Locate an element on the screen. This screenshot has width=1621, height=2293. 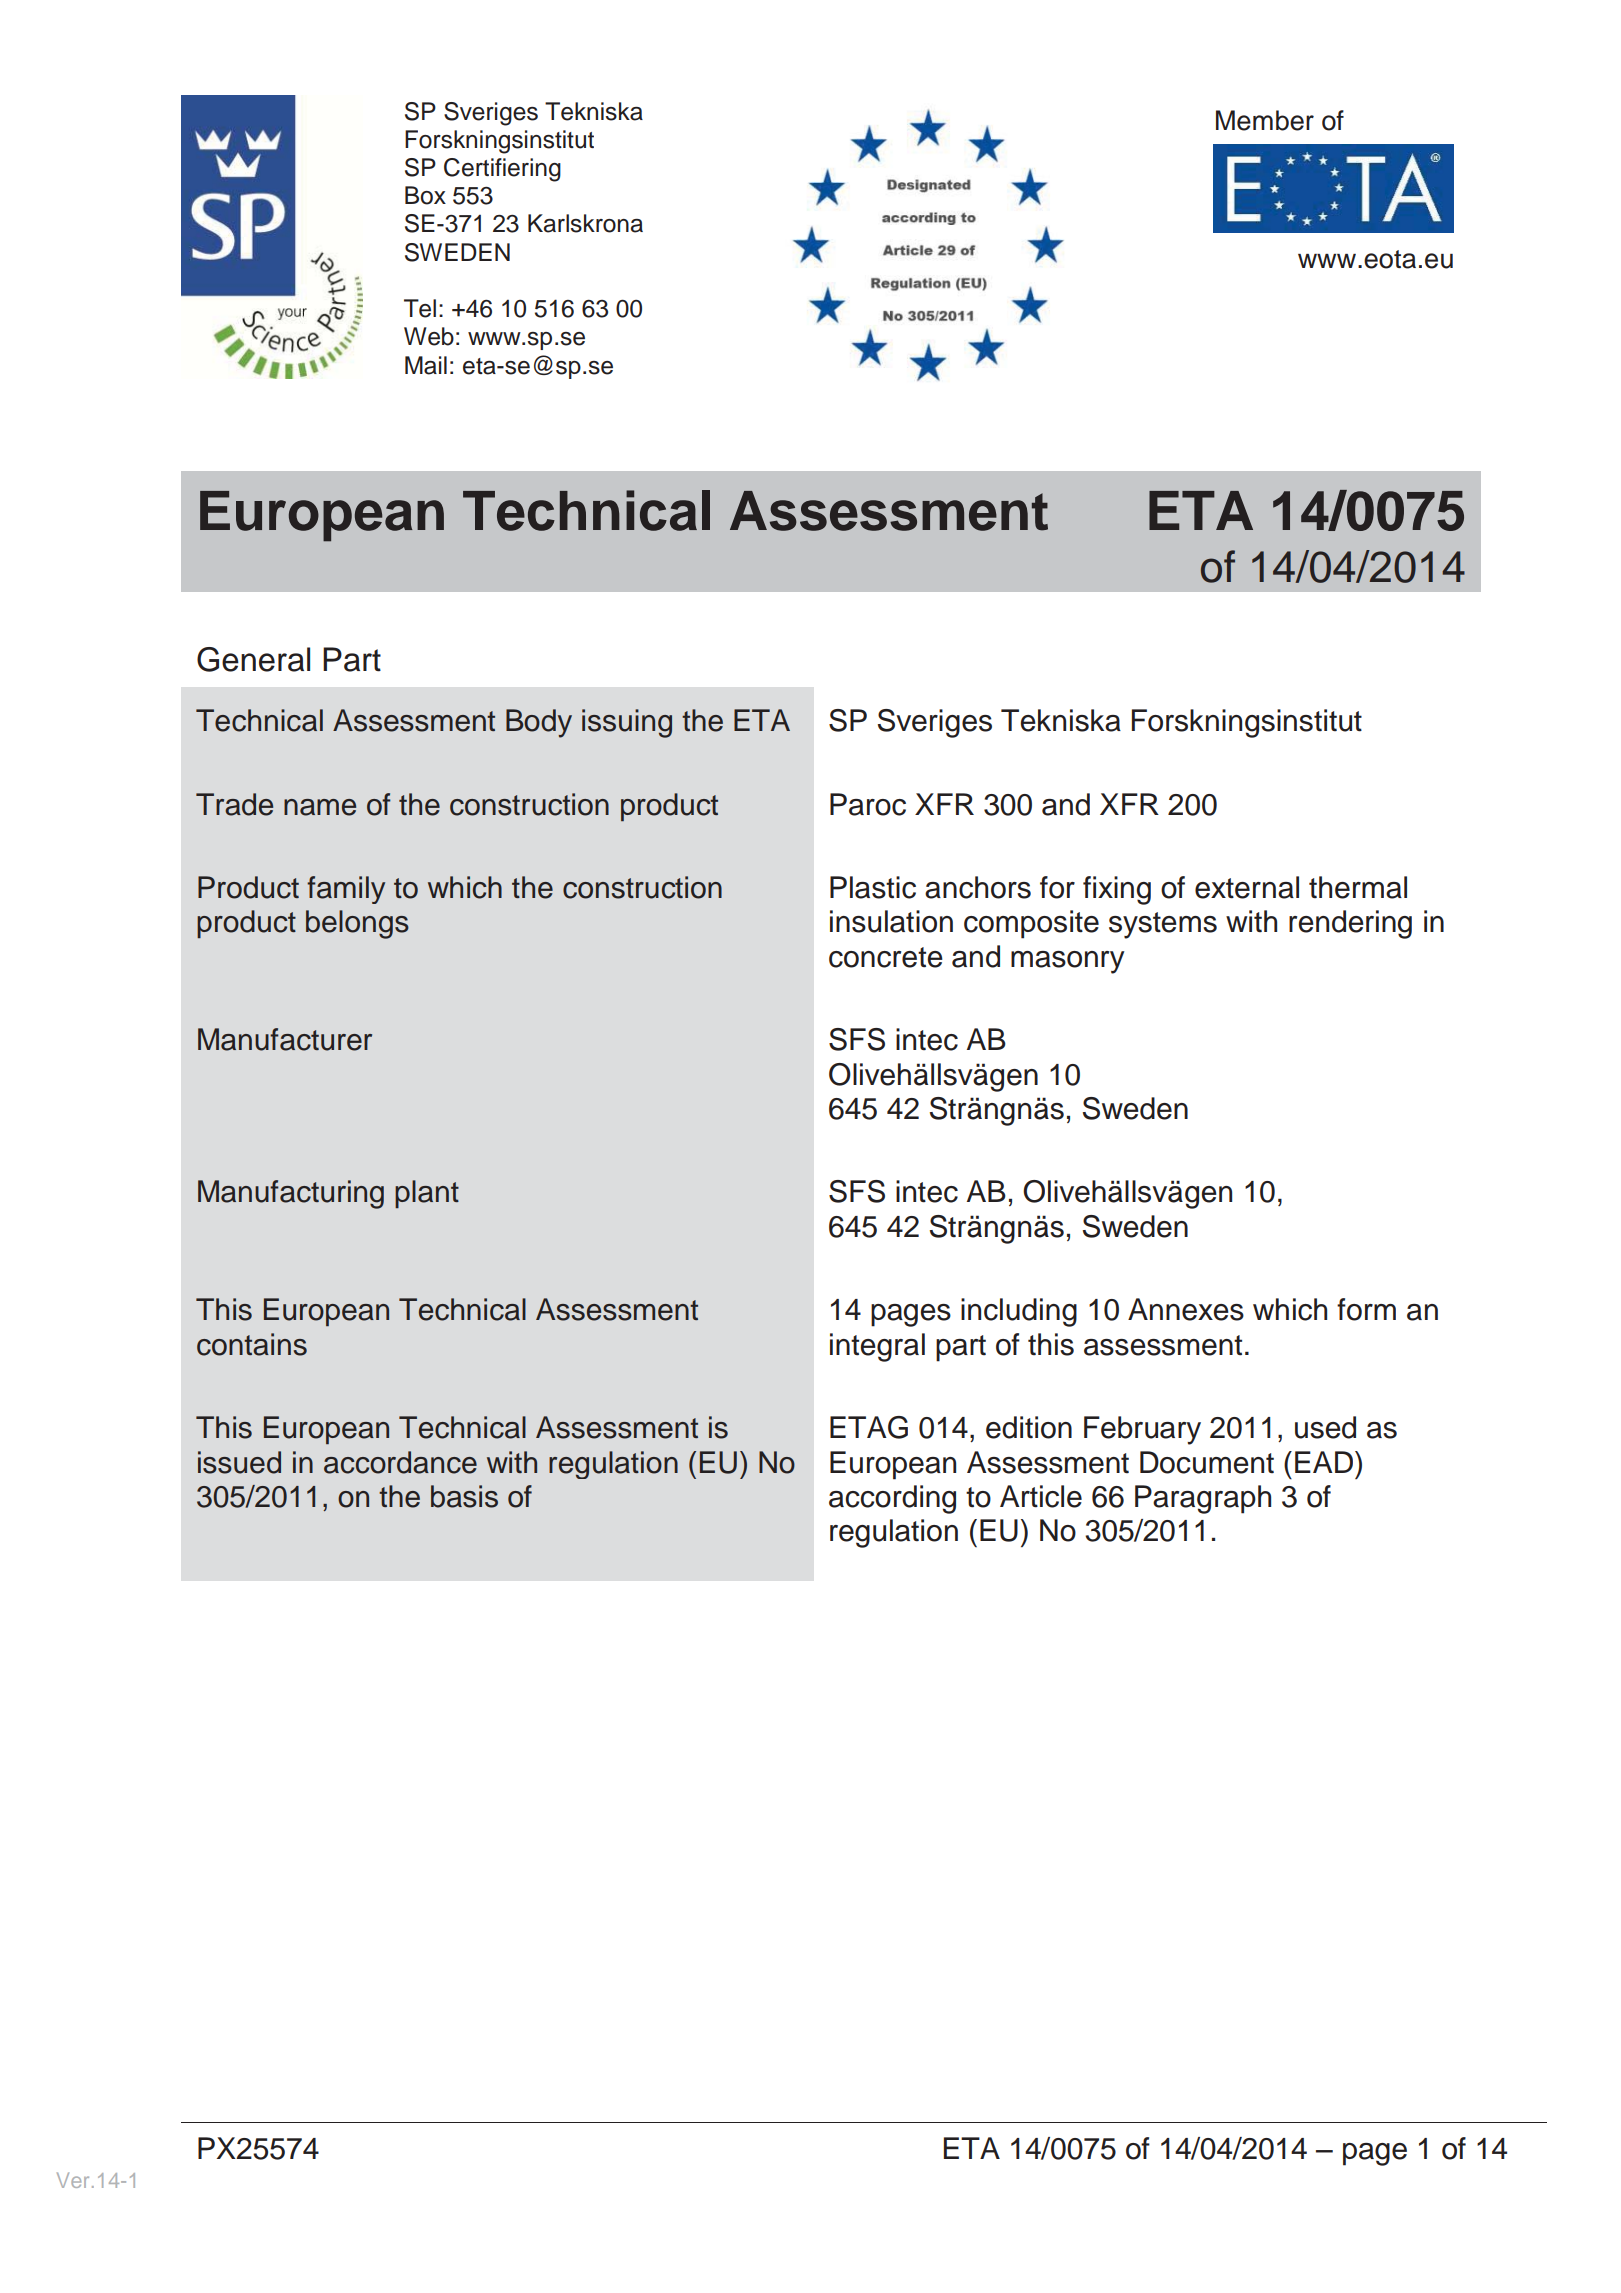
Box is located at coordinates (425, 195).
